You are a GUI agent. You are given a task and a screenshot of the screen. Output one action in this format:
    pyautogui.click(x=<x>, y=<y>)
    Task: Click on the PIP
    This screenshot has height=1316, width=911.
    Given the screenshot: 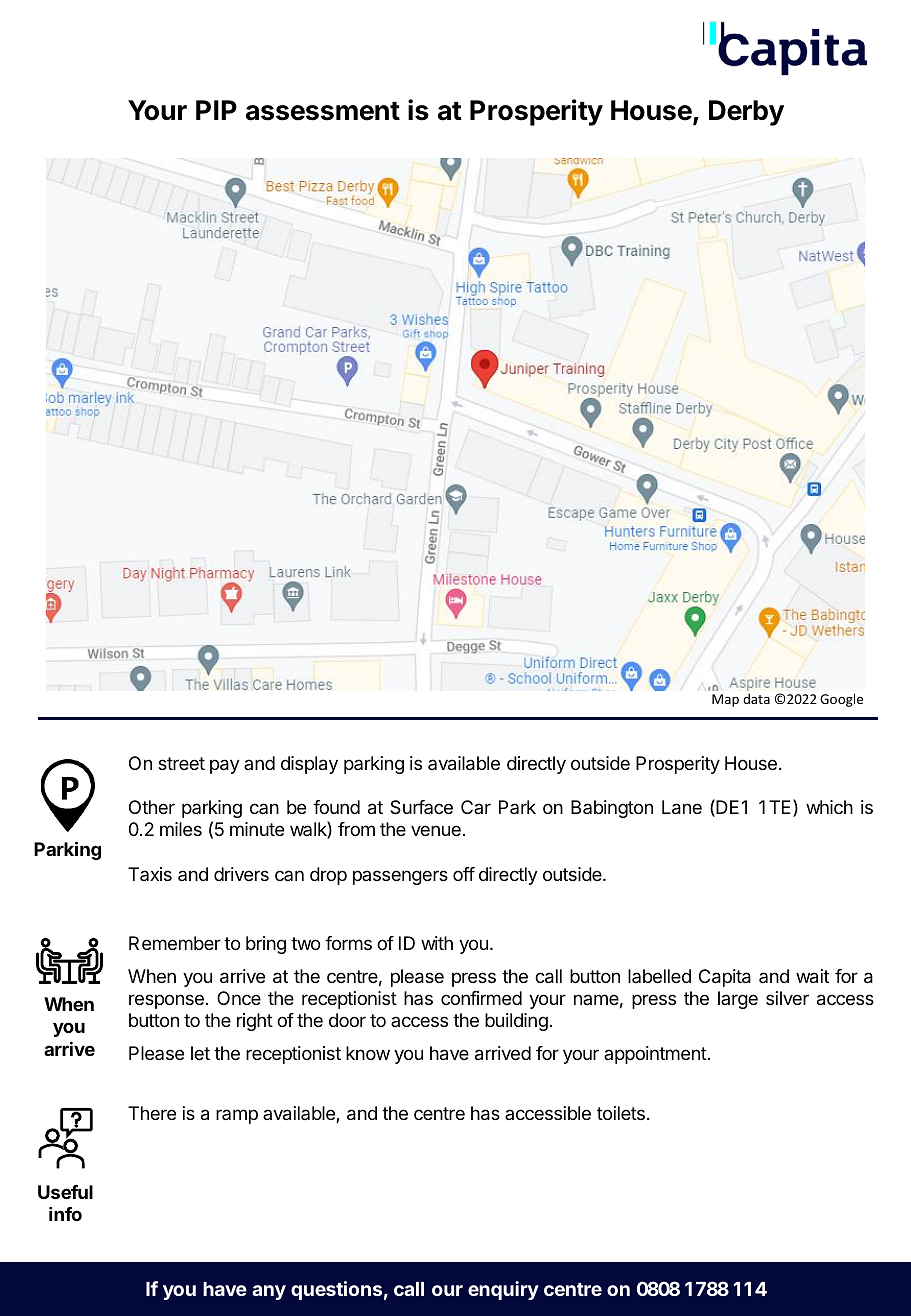 What is the action you would take?
    pyautogui.click(x=216, y=110)
